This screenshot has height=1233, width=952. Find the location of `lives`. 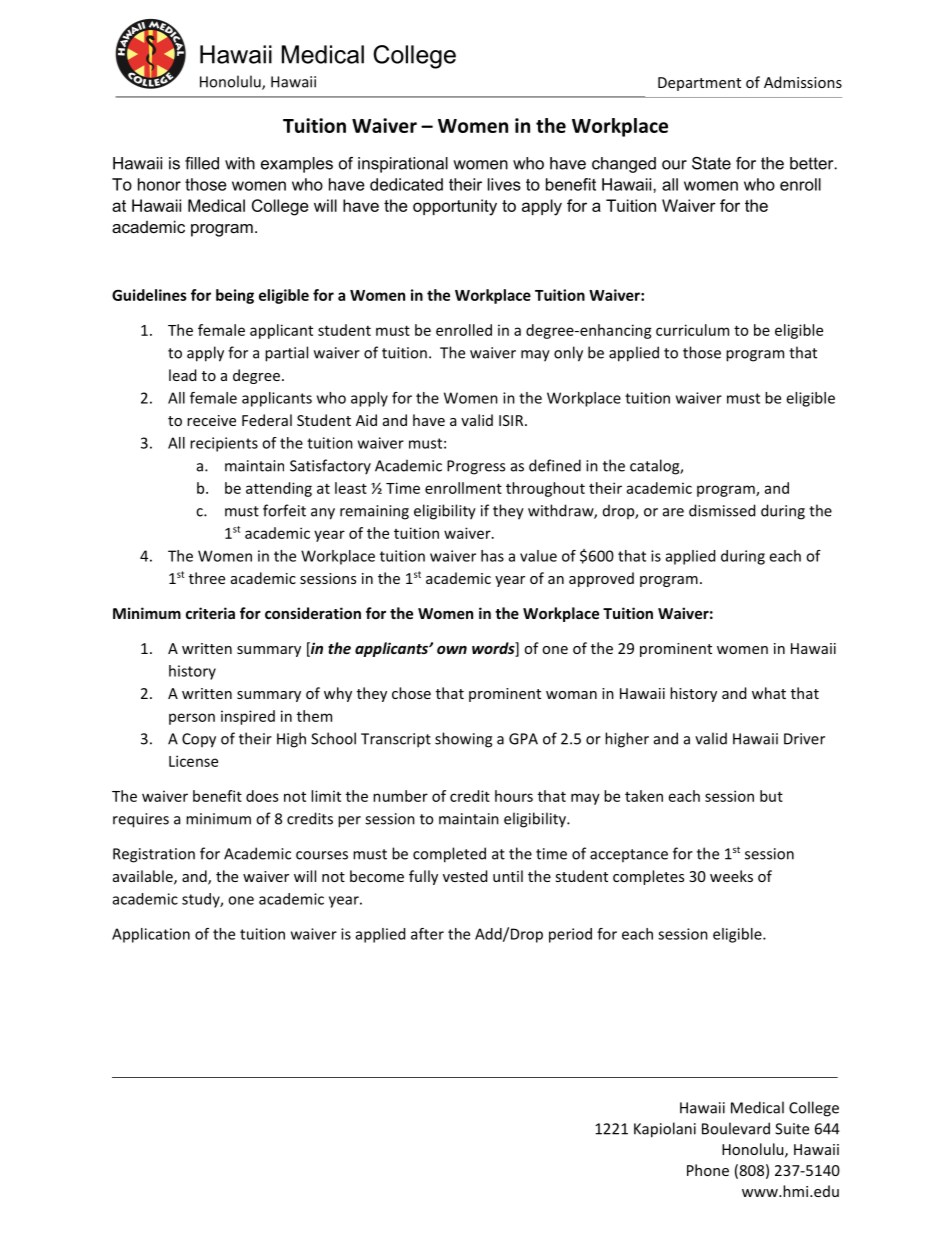

lives is located at coordinates (504, 184).
